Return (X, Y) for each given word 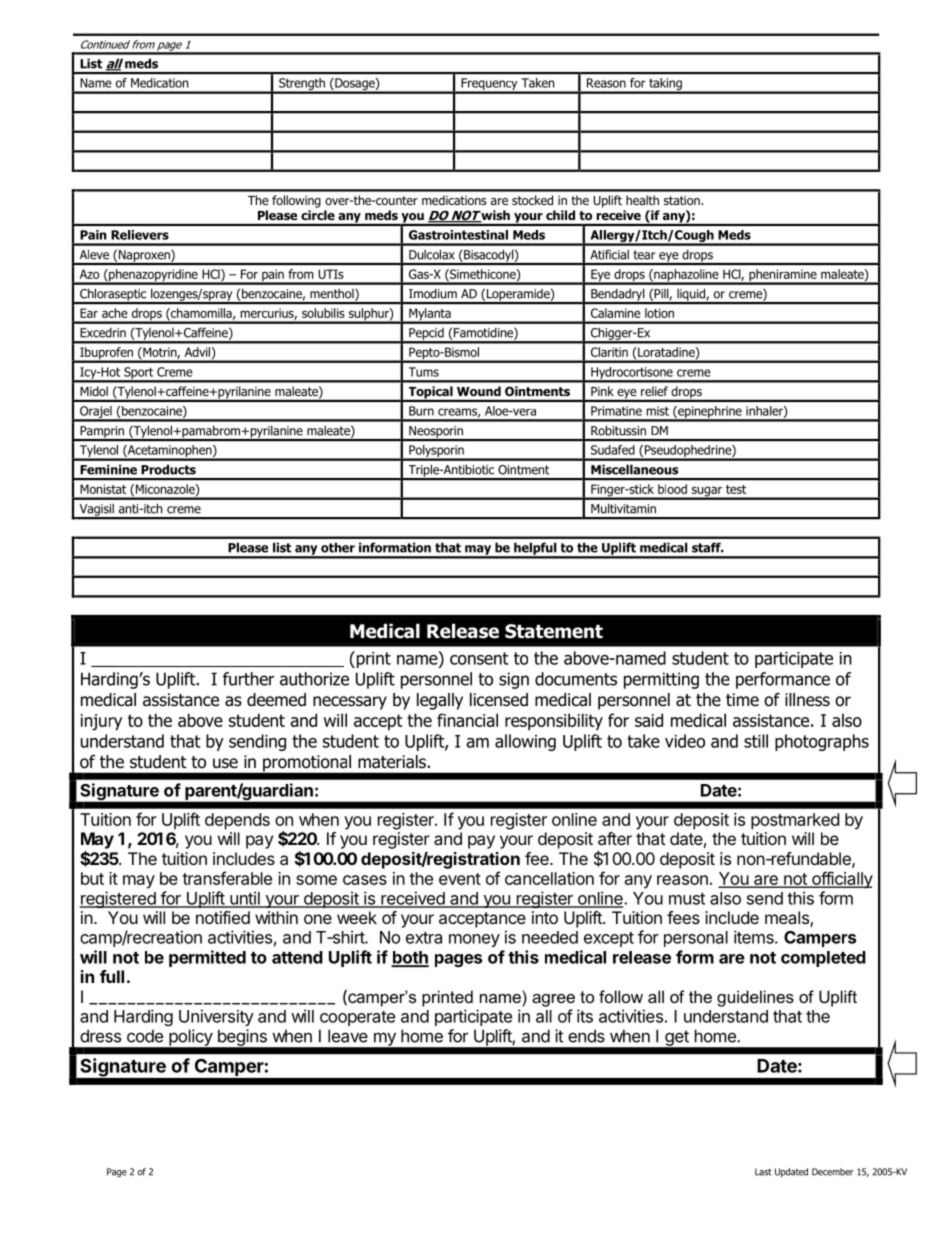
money (474, 940)
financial (467, 720)
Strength (302, 85)
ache (114, 313)
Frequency (489, 85)
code (145, 1036)
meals (788, 919)
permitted (207, 958)
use (225, 763)
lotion (659, 313)
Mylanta (430, 315)
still (756, 741)
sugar (706, 492)
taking (665, 85)
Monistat (103, 489)
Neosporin (436, 433)
